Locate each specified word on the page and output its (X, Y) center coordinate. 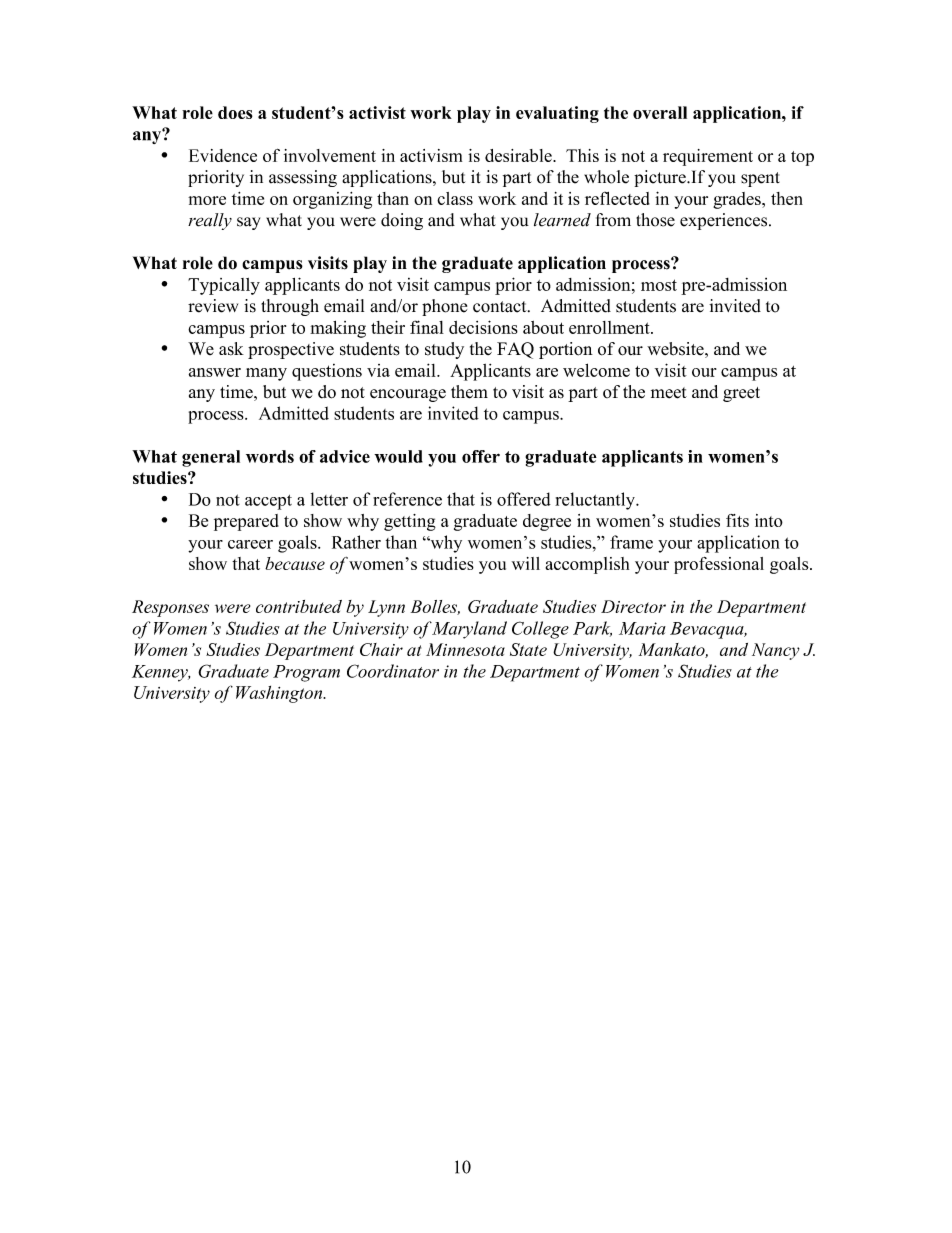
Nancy (776, 651)
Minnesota (465, 649)
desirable (519, 155)
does (235, 112)
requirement (708, 157)
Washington (280, 694)
